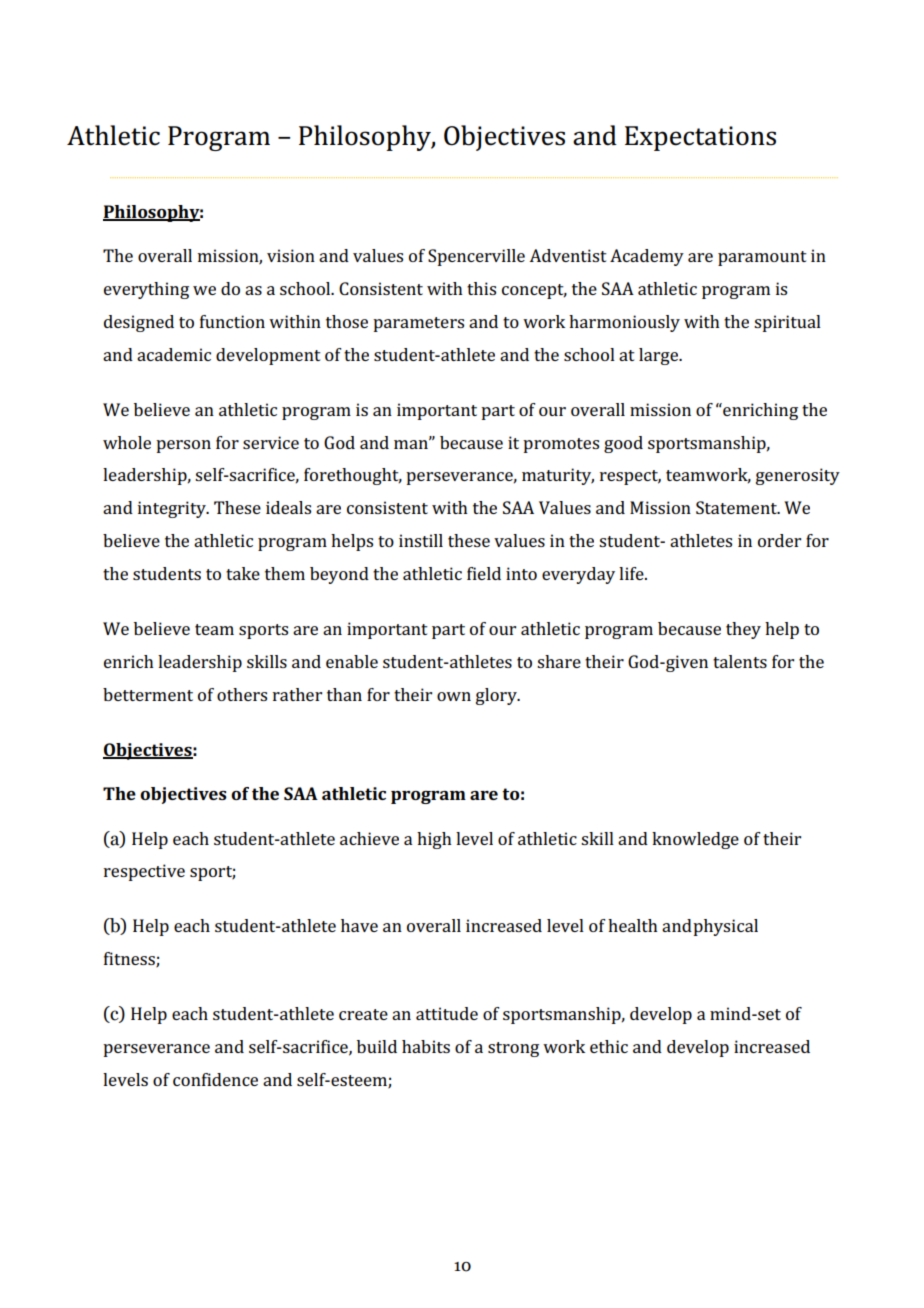 The height and width of the page is (1308, 924). Describe the element at coordinates (484, 573) in the page. I see `field` at that location.
